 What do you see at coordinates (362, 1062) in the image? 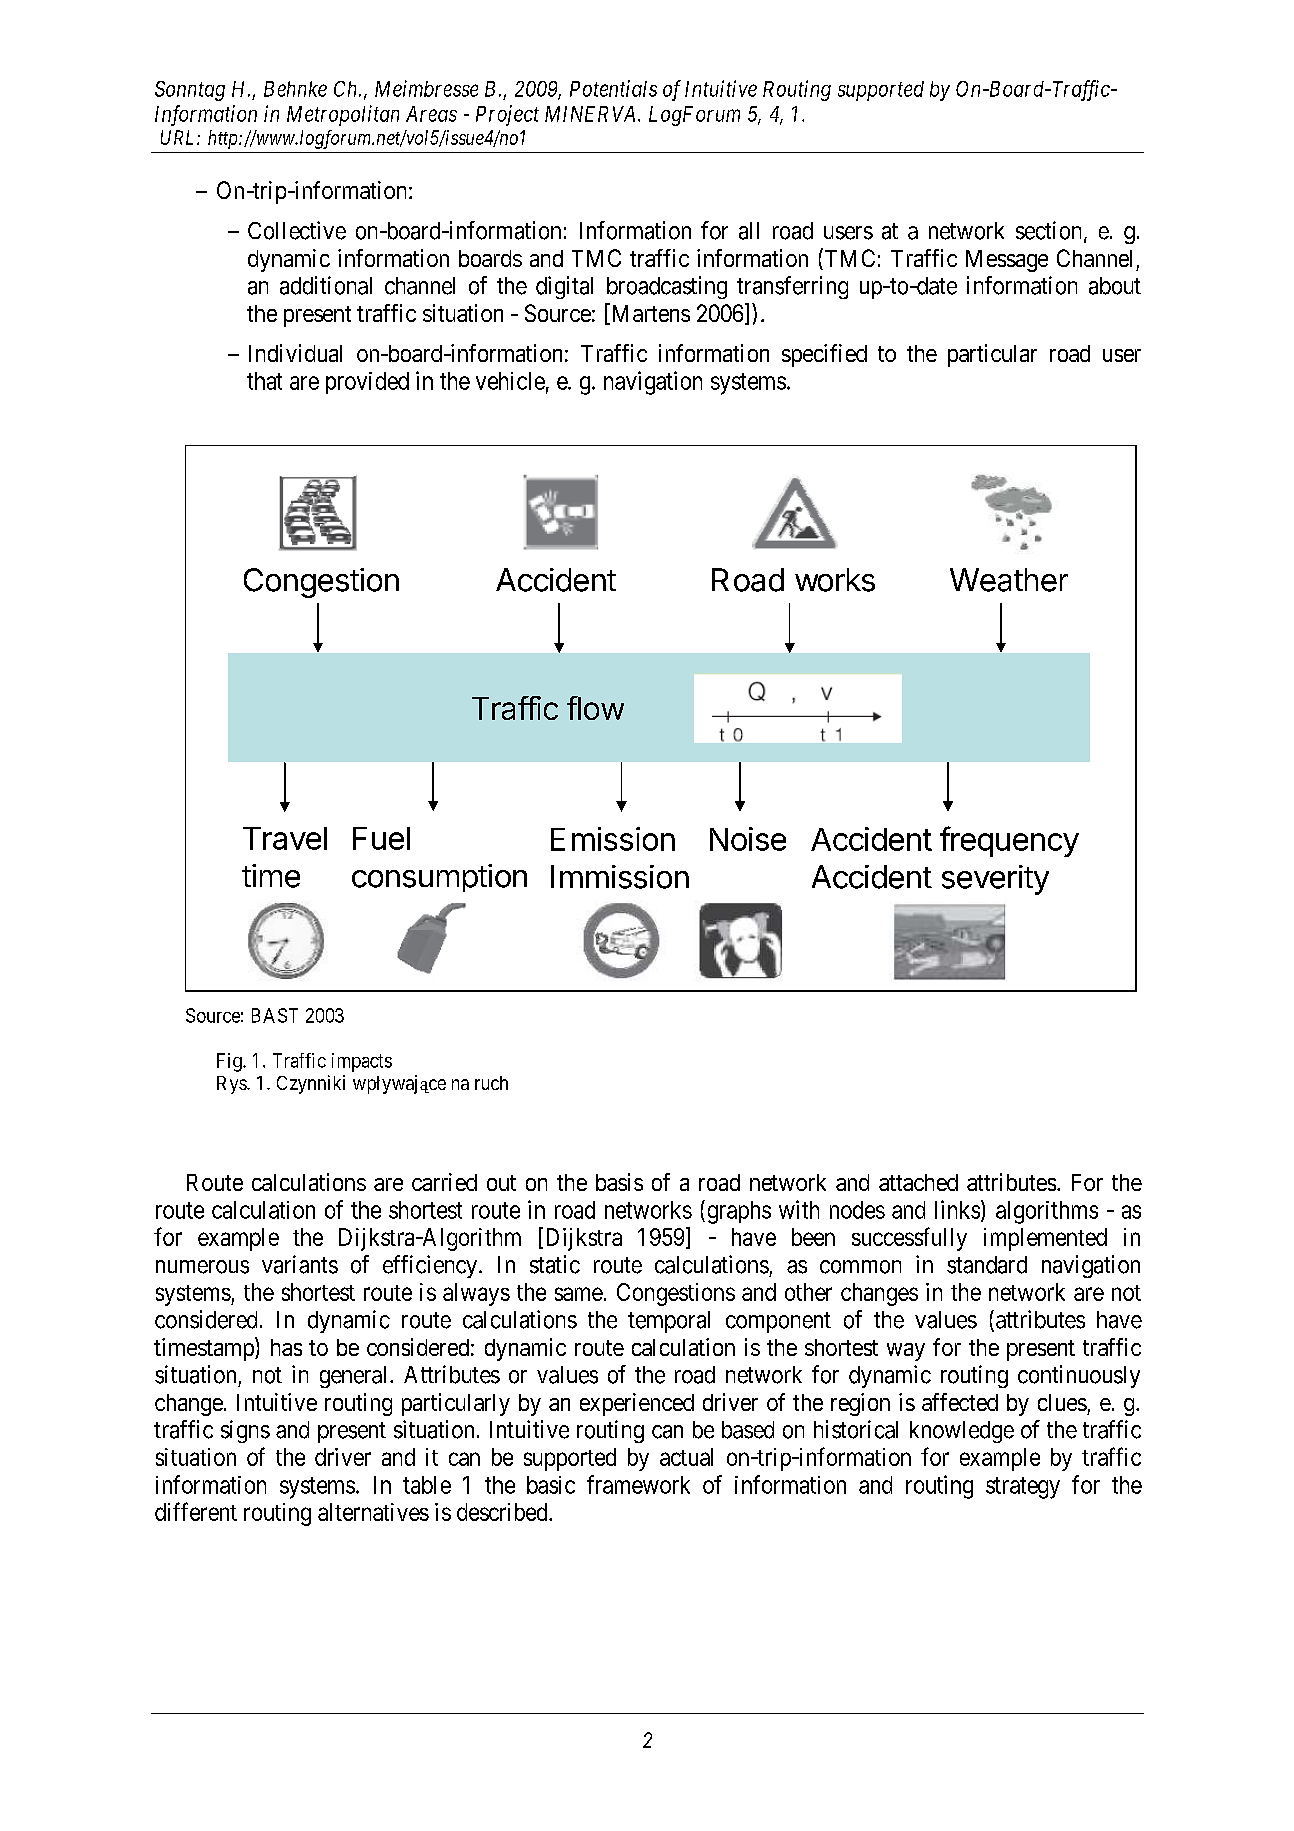
I see `impacts` at bounding box center [362, 1062].
